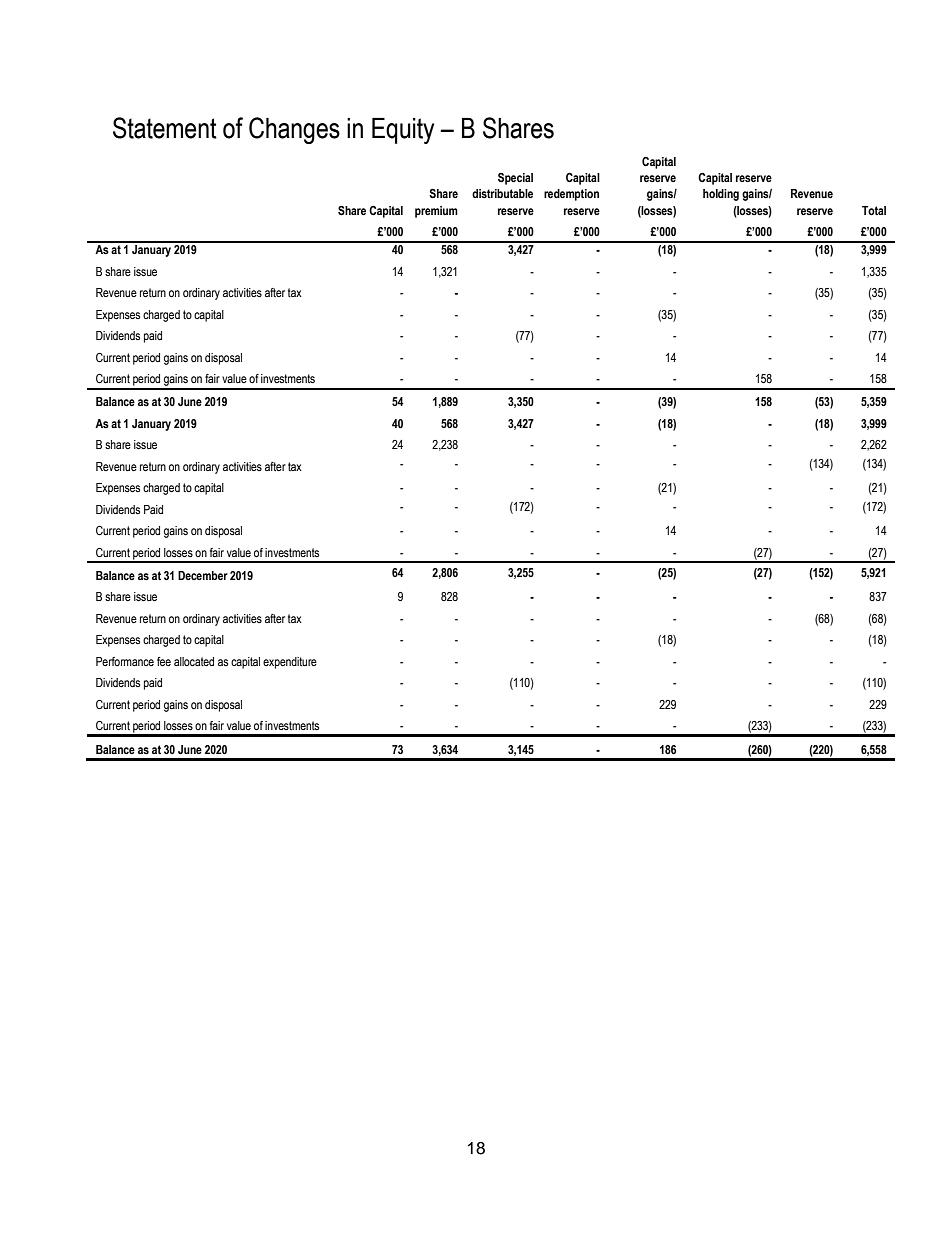  Describe the element at coordinates (721, 195) in the screenshot. I see `holding` at that location.
